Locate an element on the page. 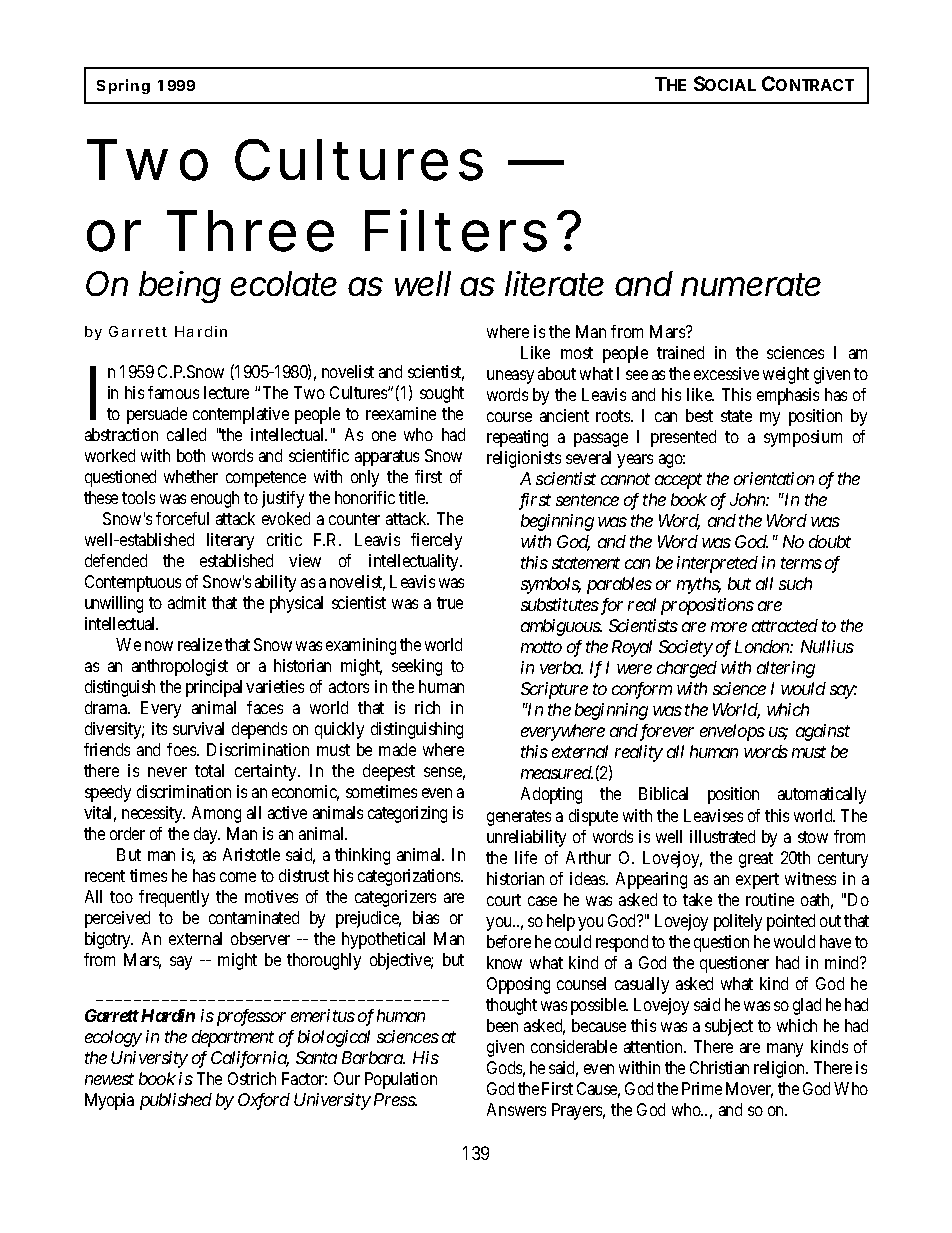 This document has height=1233, width=952. made is located at coordinates (397, 749).
